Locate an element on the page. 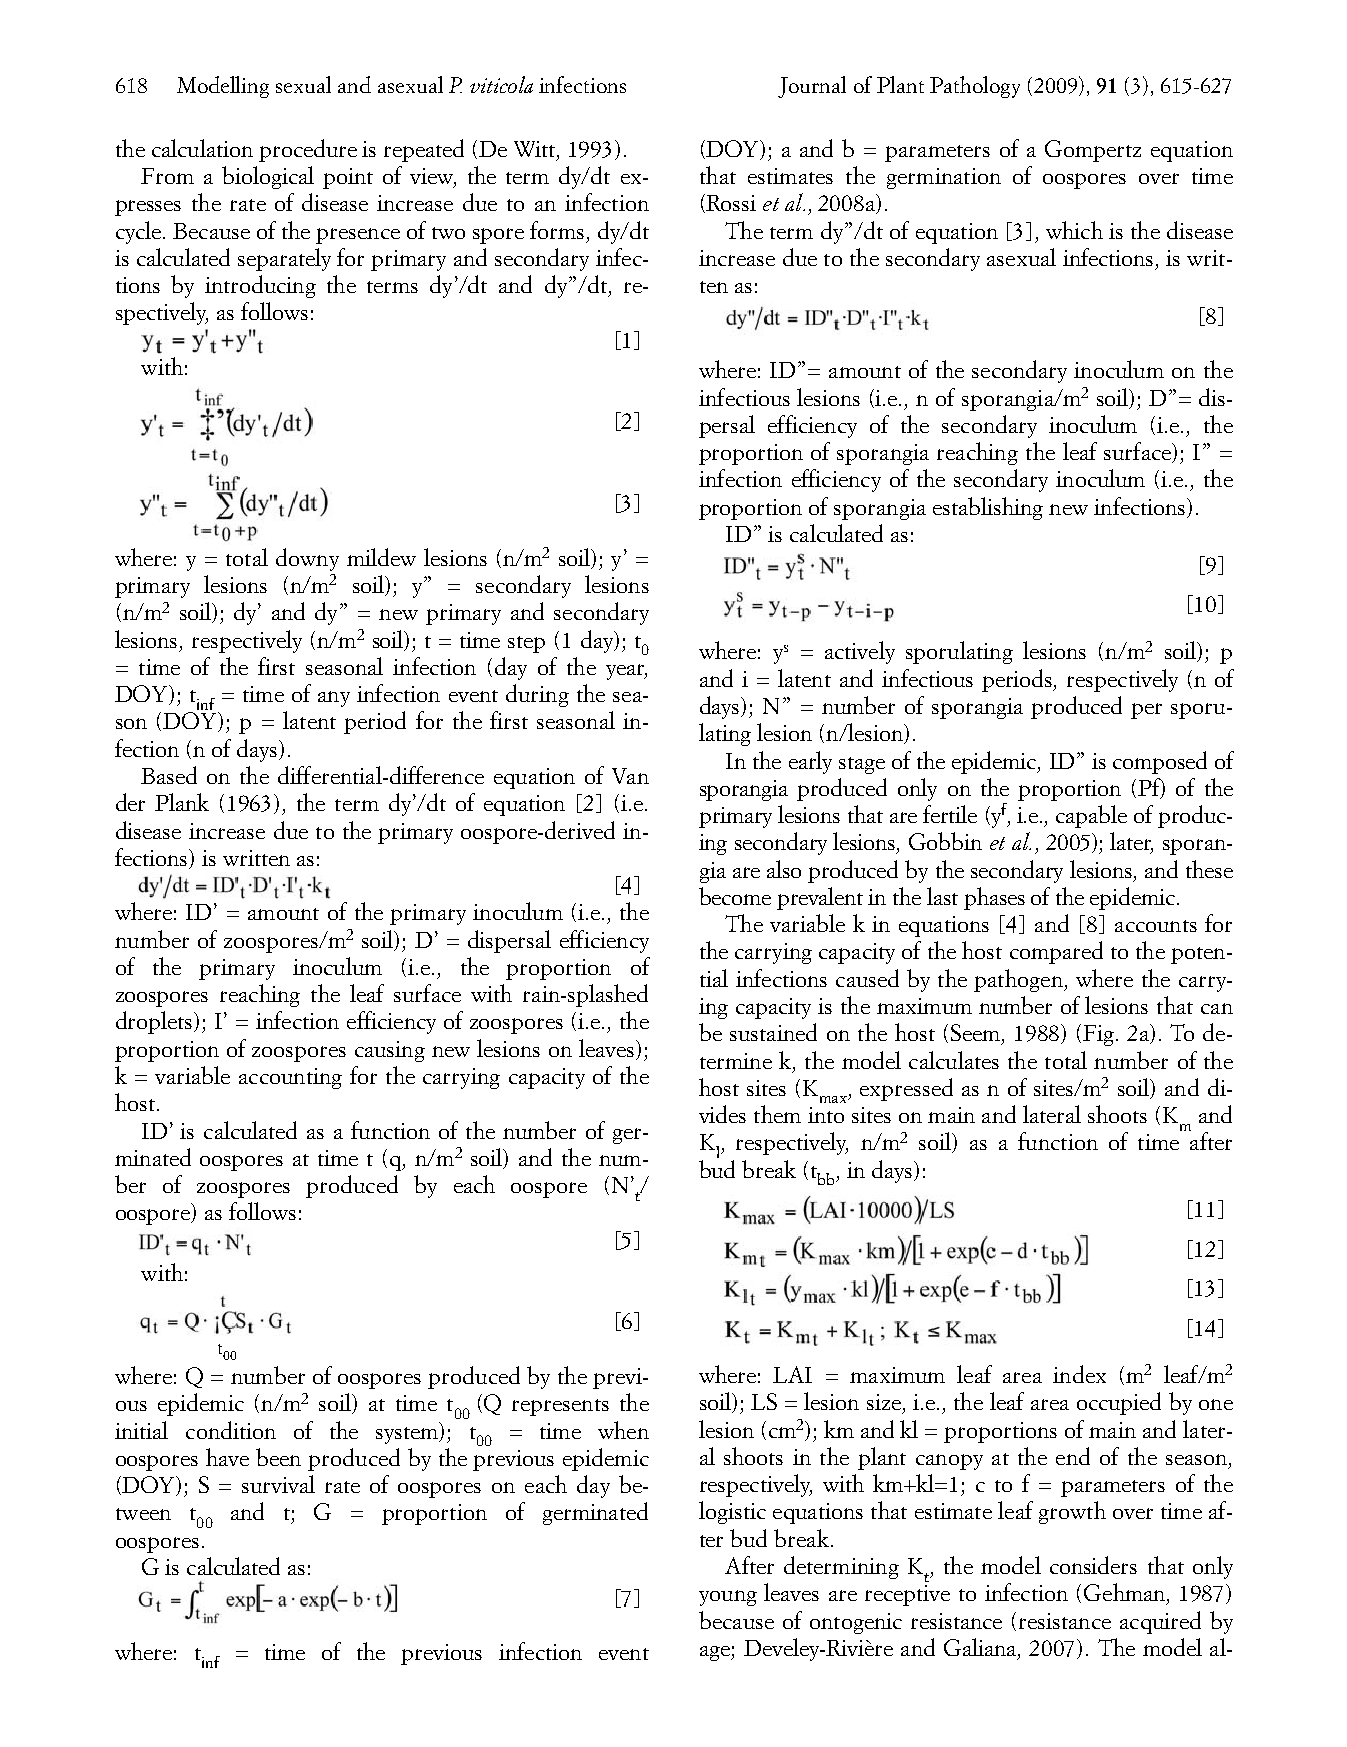 Image resolution: width=1347 pixels, height=1747 pixels. survival is located at coordinates (278, 1484).
